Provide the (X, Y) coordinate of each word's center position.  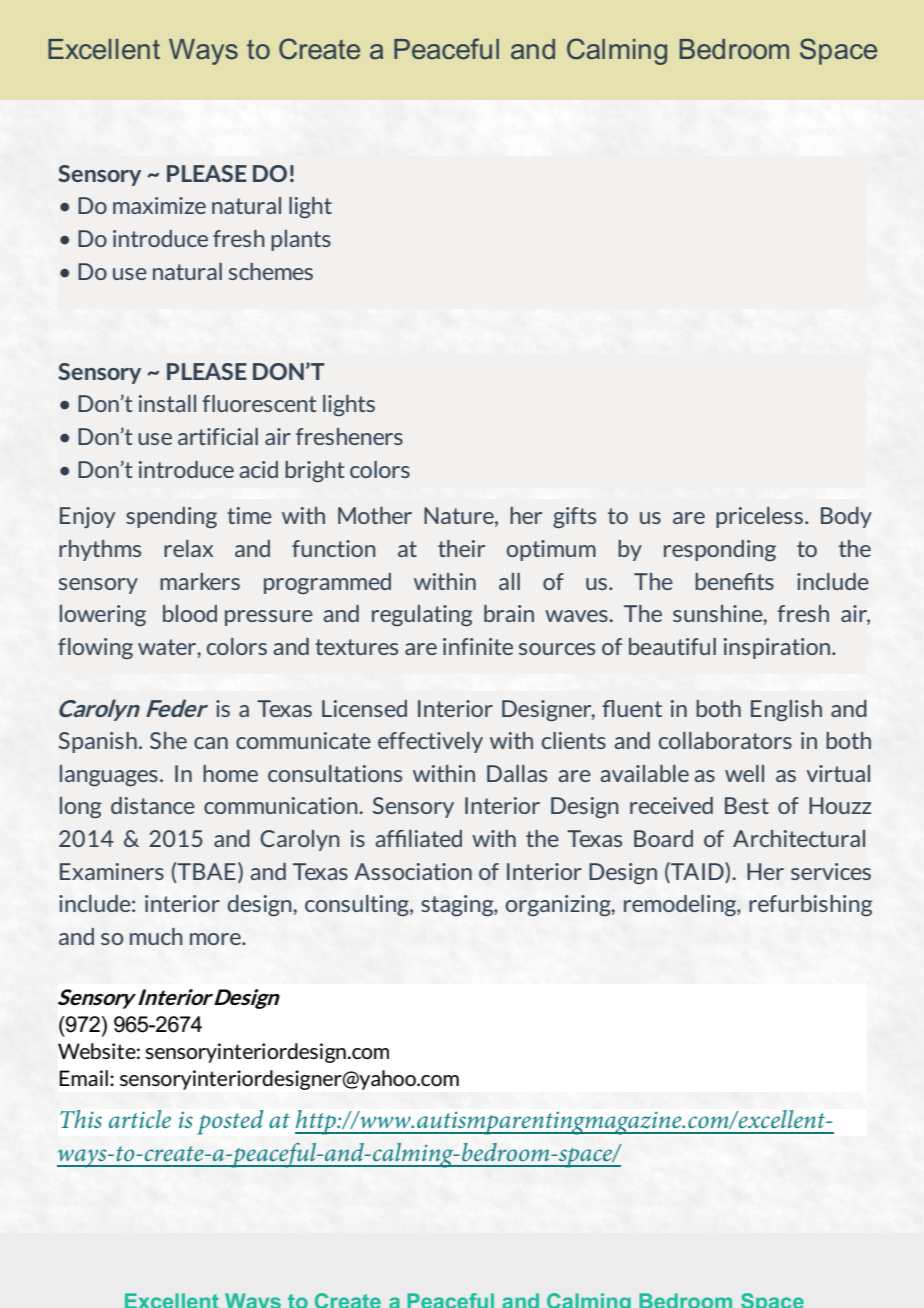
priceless (759, 517)
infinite (478, 646)
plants (301, 240)
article (140, 1119)
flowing (95, 648)
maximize (159, 205)
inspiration (778, 648)
